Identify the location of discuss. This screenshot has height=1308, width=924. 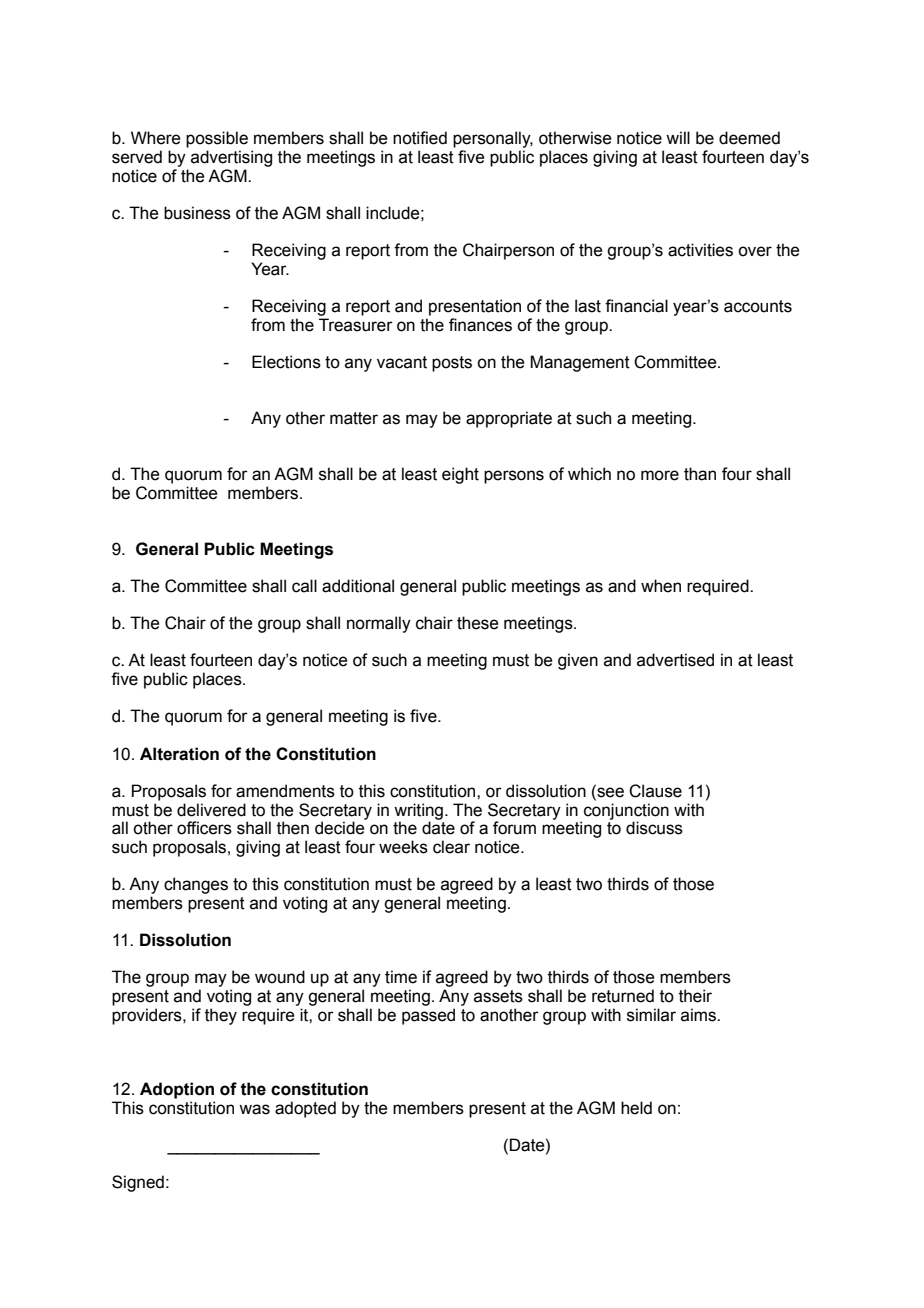
(654, 828).
